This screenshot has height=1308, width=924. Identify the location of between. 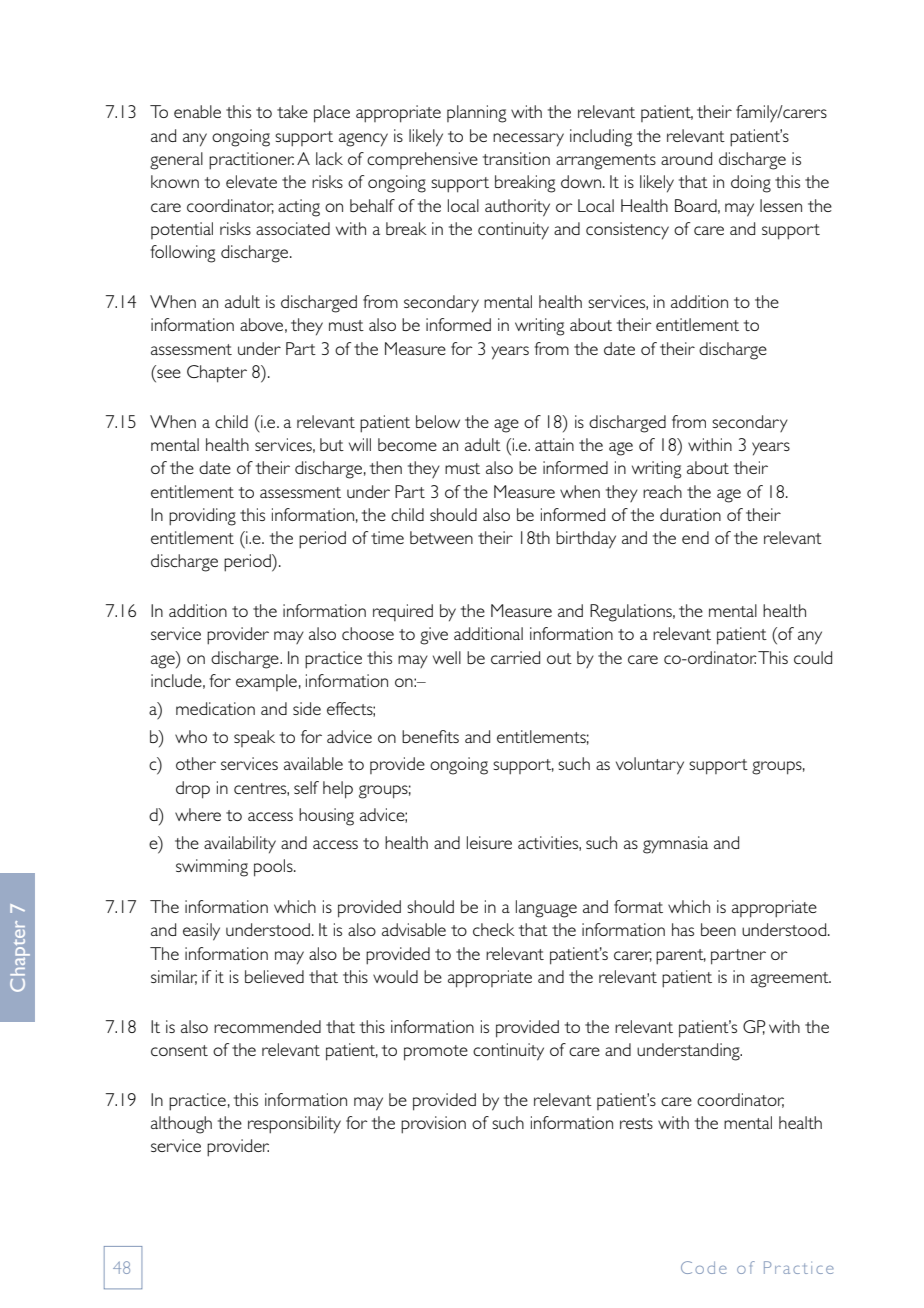
(441, 537).
